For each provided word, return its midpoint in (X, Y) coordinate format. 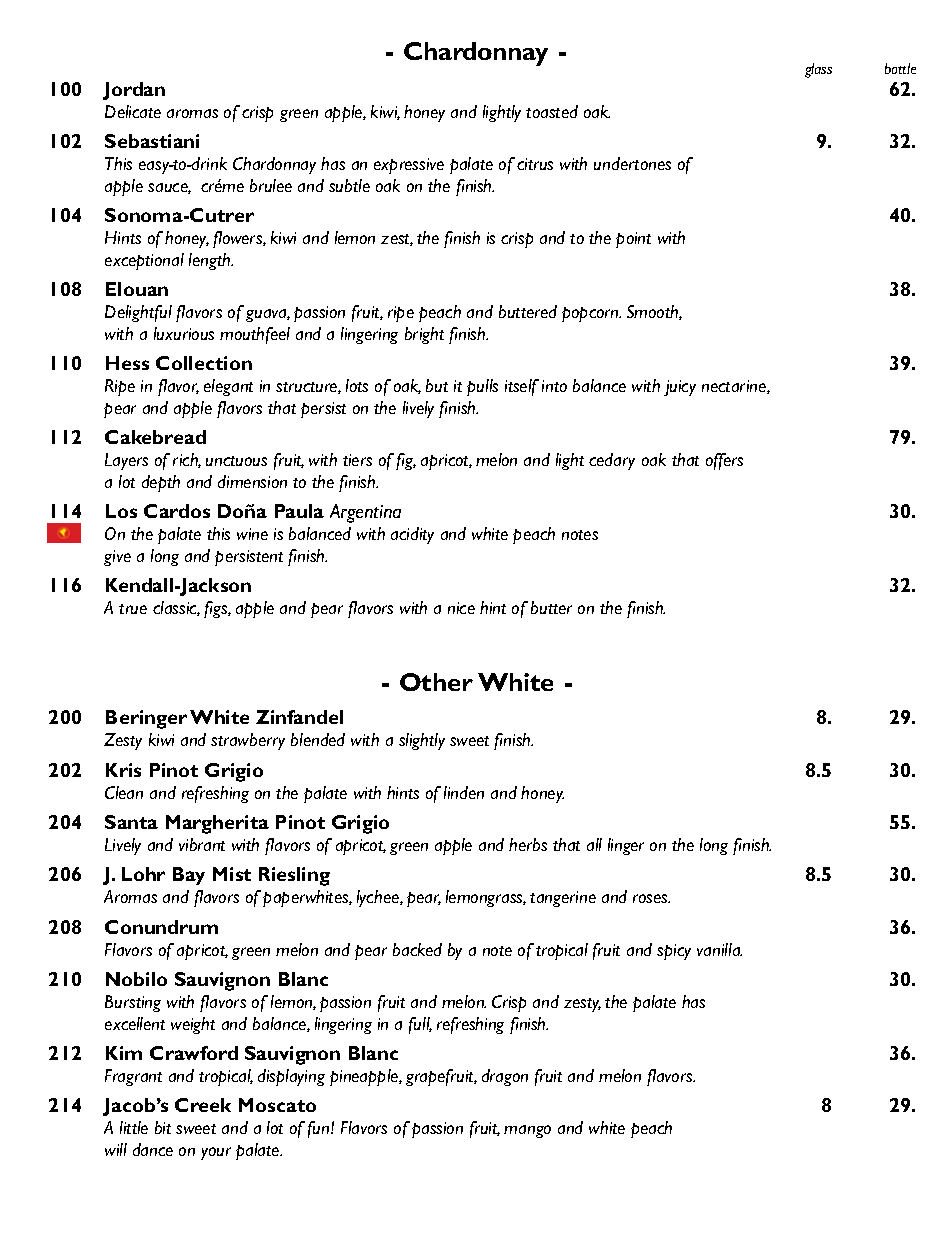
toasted (552, 111)
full (420, 1025)
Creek (203, 1105)
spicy (674, 952)
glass (818, 70)
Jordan (134, 91)
